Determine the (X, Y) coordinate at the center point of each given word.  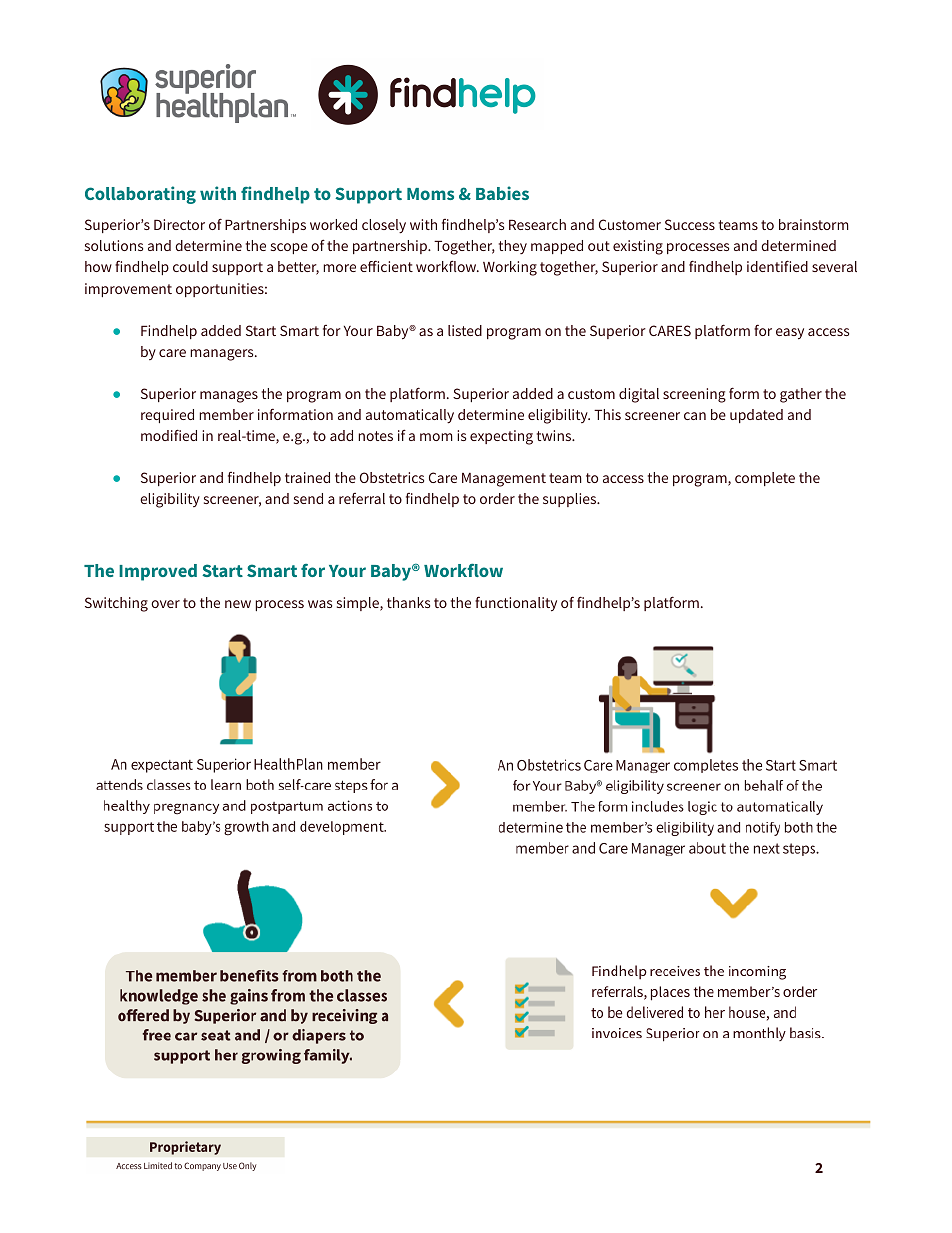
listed (465, 330)
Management (504, 480)
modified (169, 435)
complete (765, 479)
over (165, 604)
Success (690, 224)
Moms (430, 194)
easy (790, 334)
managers (223, 355)
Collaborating (140, 195)
